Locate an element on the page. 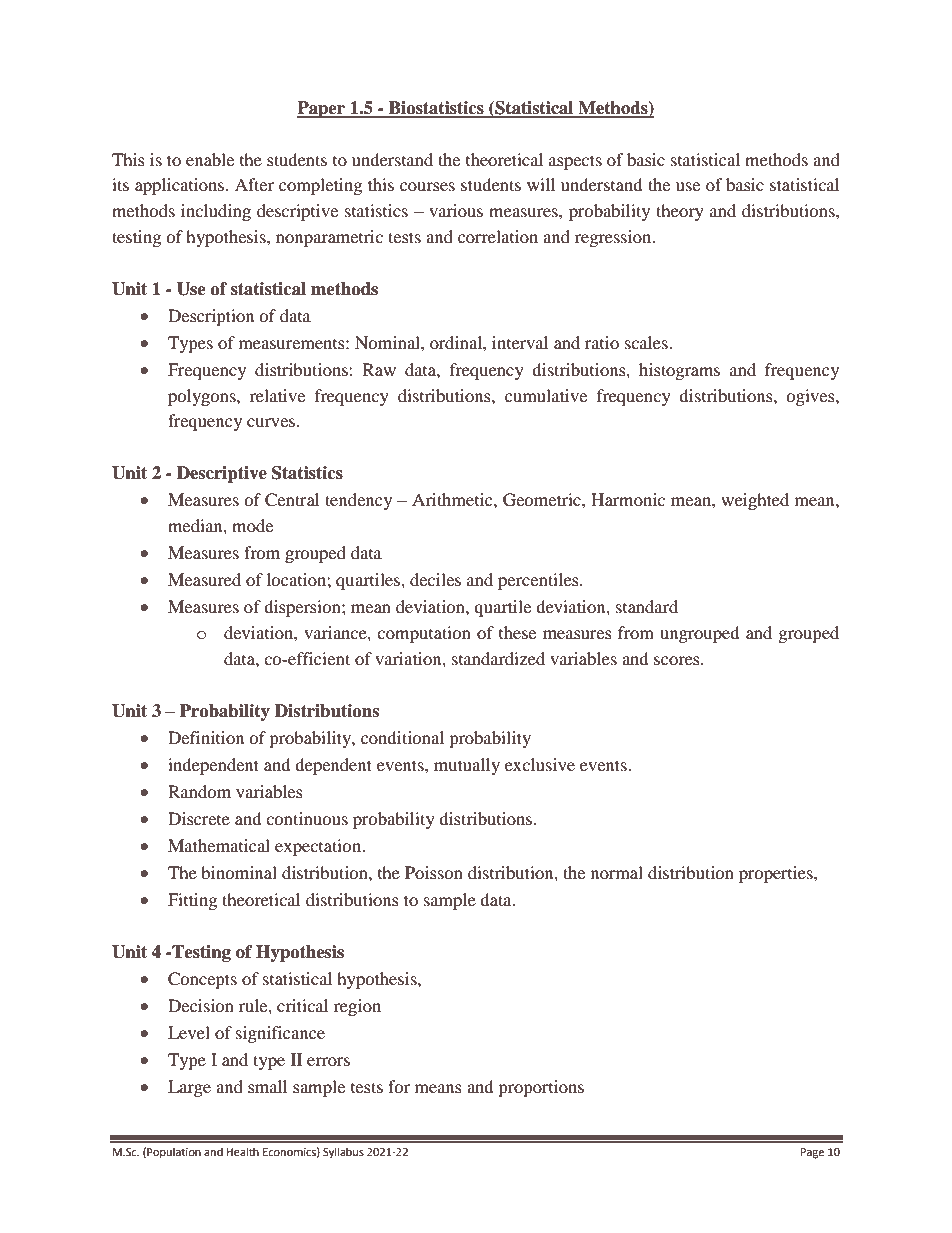 This page has height=1233, width=952. Measured is located at coordinates (204, 579).
